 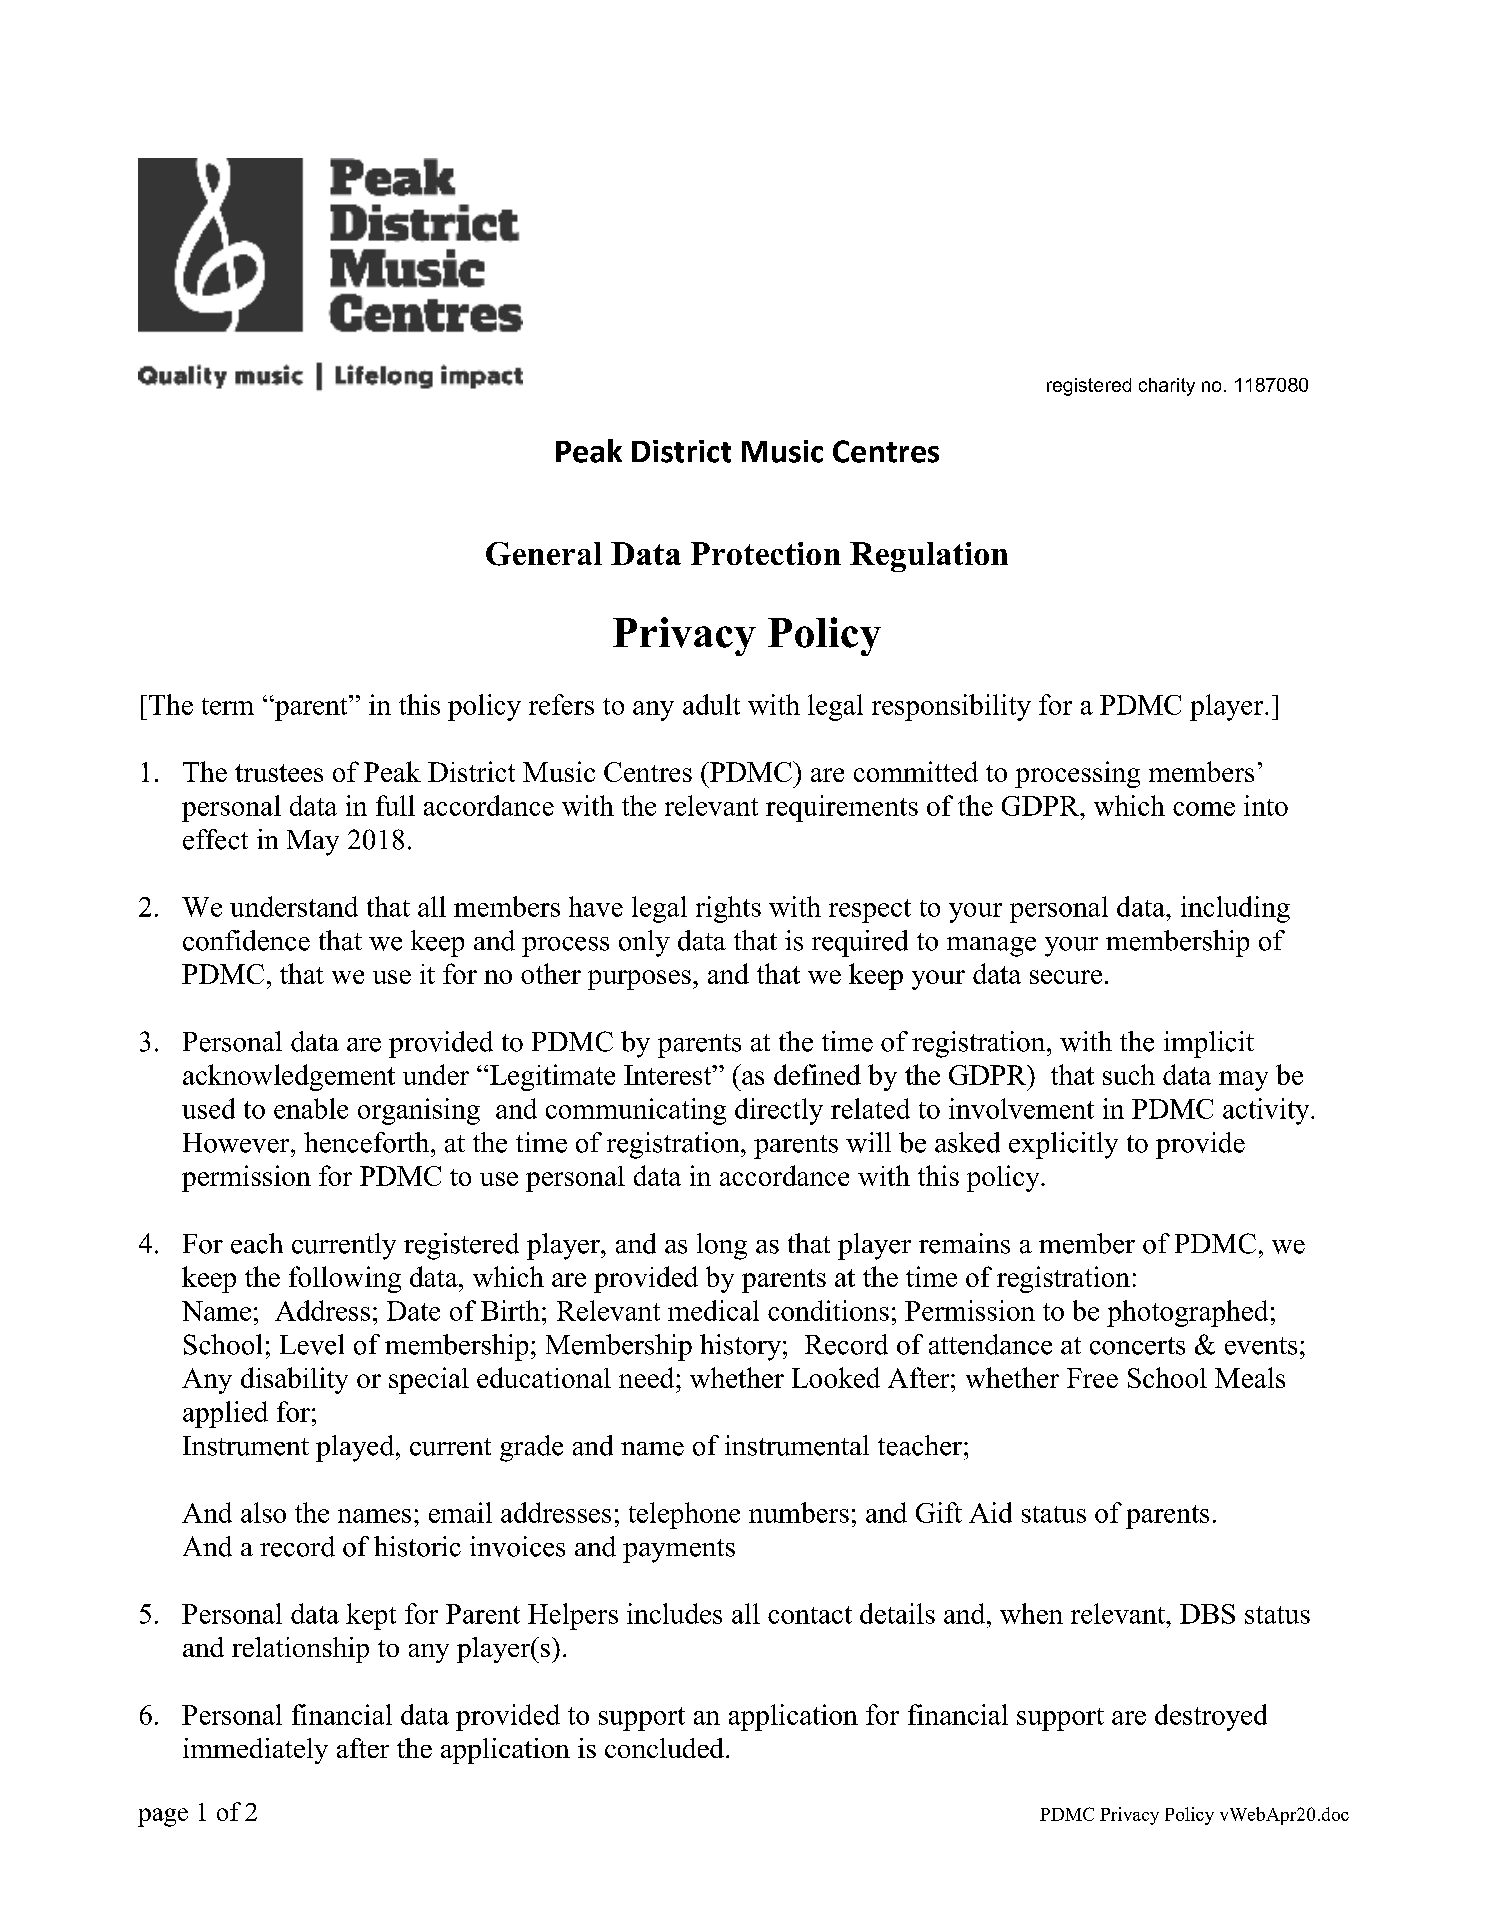 What do you see at coordinates (664, 1748) in the image?
I see `concluded` at bounding box center [664, 1748].
